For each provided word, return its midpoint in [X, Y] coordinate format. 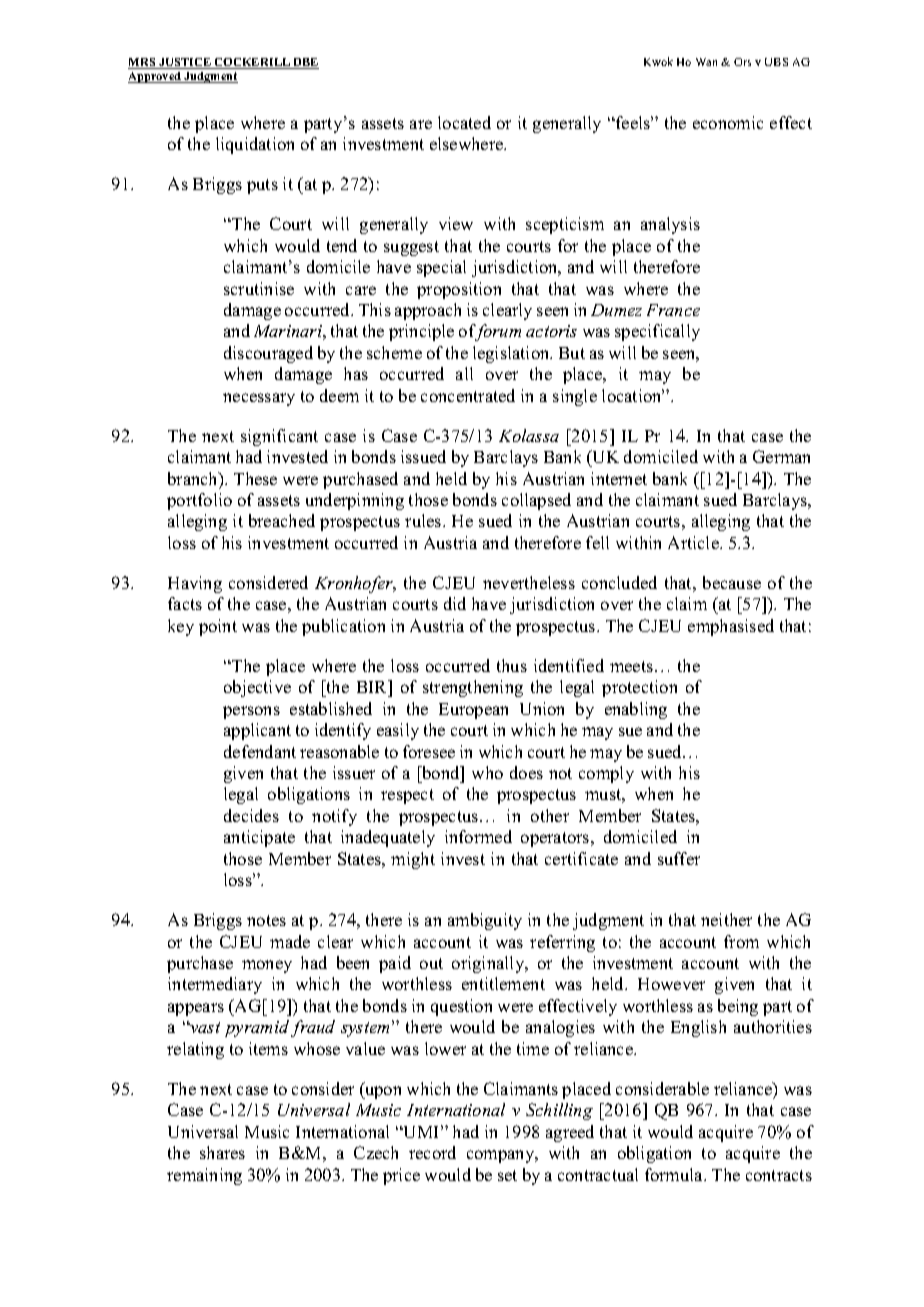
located [464, 122]
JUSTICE [185, 63]
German [781, 456]
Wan [706, 62]
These [255, 478]
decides [251, 815]
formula [675, 1174]
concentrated [468, 395]
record [432, 1152]
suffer [679, 858]
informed [478, 836]
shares [222, 1152]
